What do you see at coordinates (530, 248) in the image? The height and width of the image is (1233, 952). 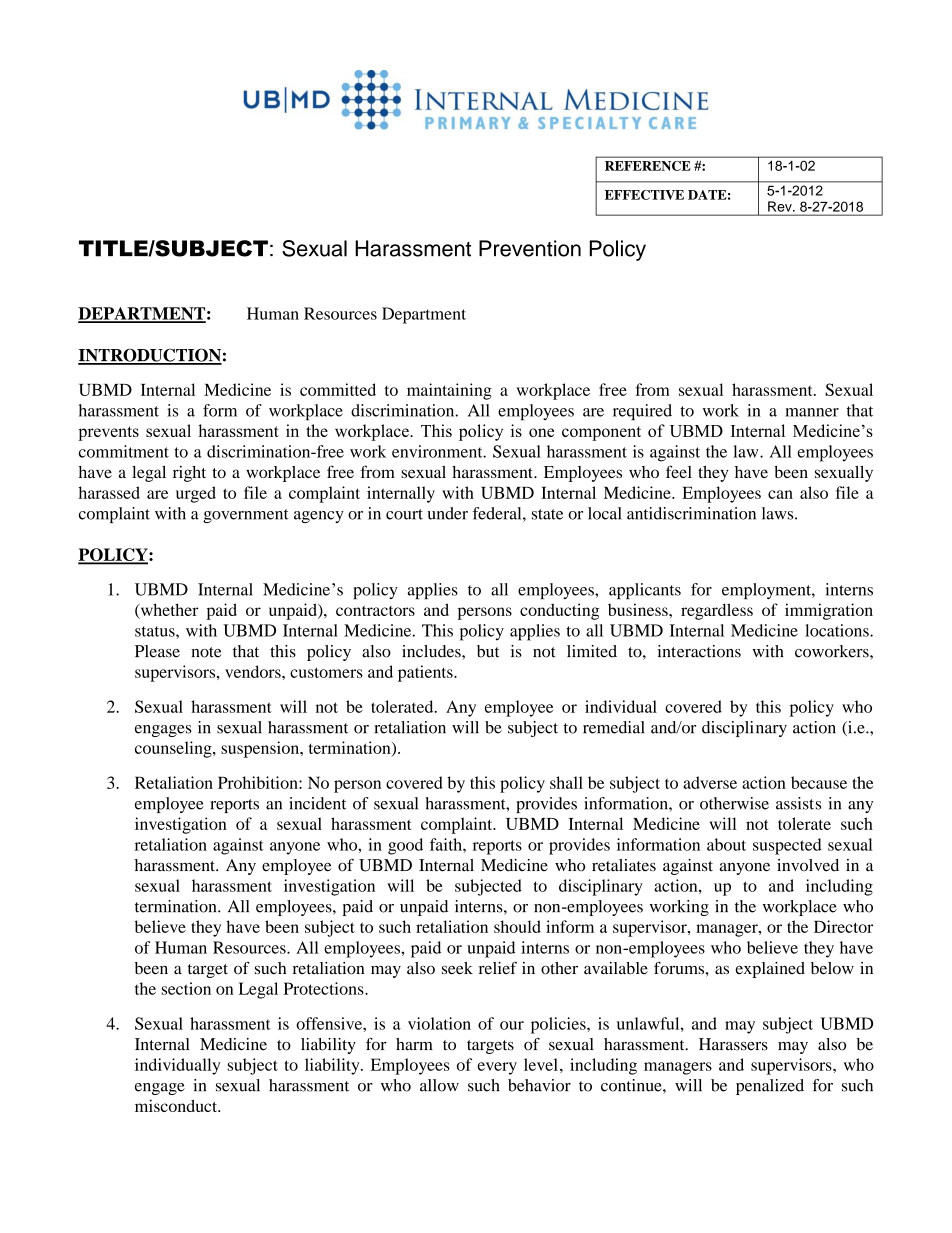 I see `Prevention` at bounding box center [530, 248].
